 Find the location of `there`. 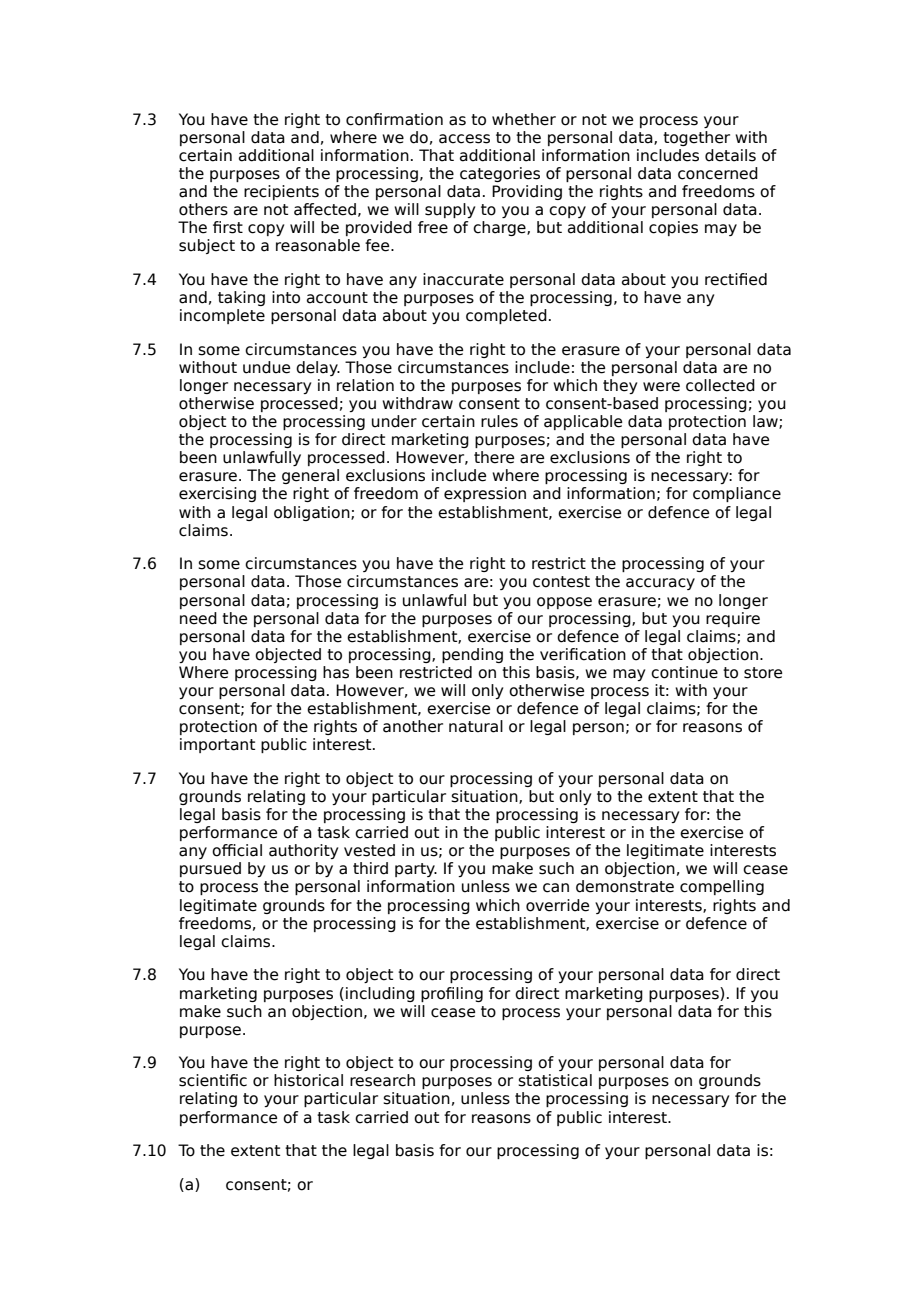

there is located at coordinates (494, 457).
